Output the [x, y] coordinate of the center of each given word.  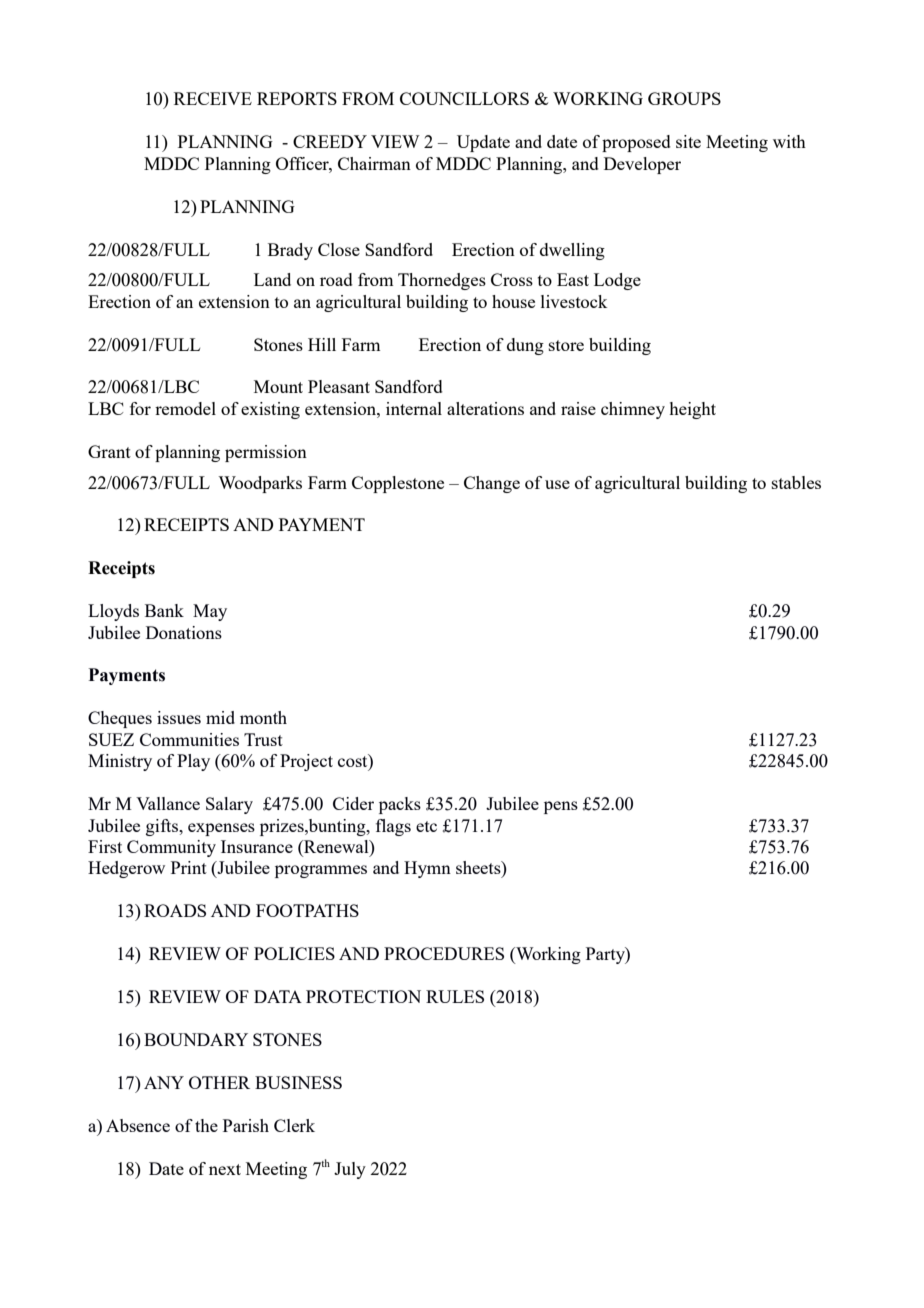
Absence [138, 1125]
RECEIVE [213, 98]
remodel [185, 408]
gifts [163, 827]
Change [492, 484]
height [692, 410]
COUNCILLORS [464, 98]
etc [426, 826]
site [688, 141]
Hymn [427, 869]
